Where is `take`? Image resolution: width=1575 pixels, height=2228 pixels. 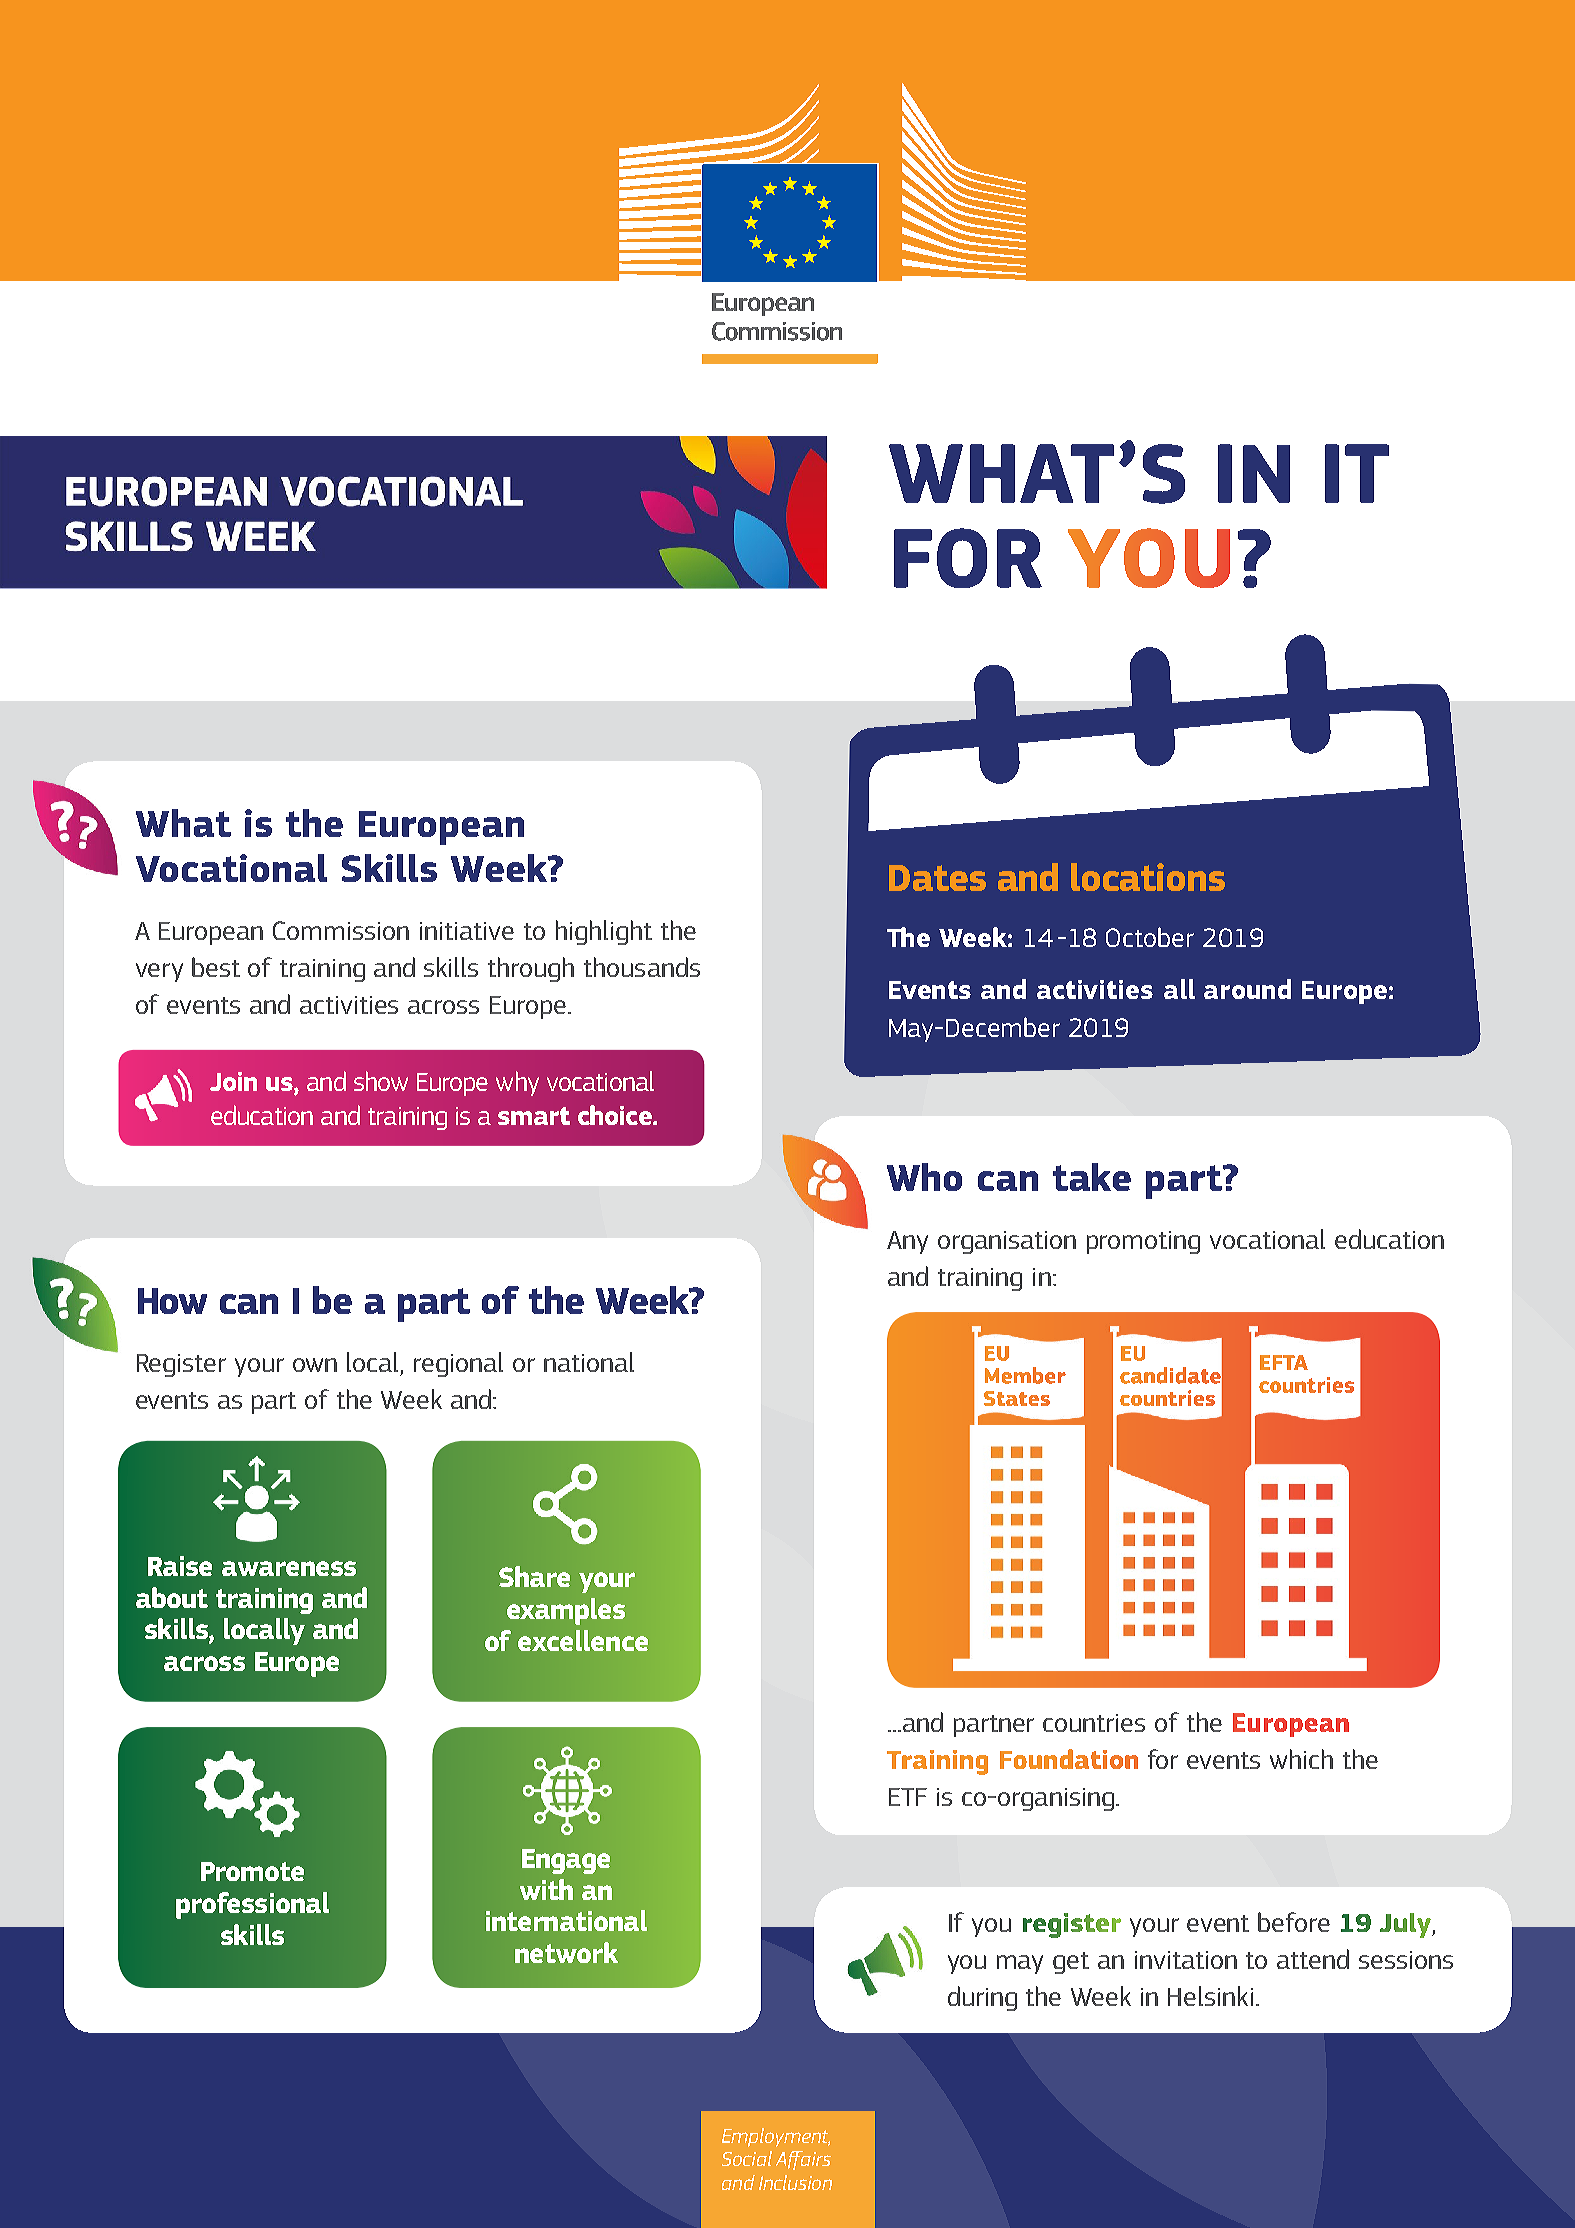
take is located at coordinates (1092, 1177).
